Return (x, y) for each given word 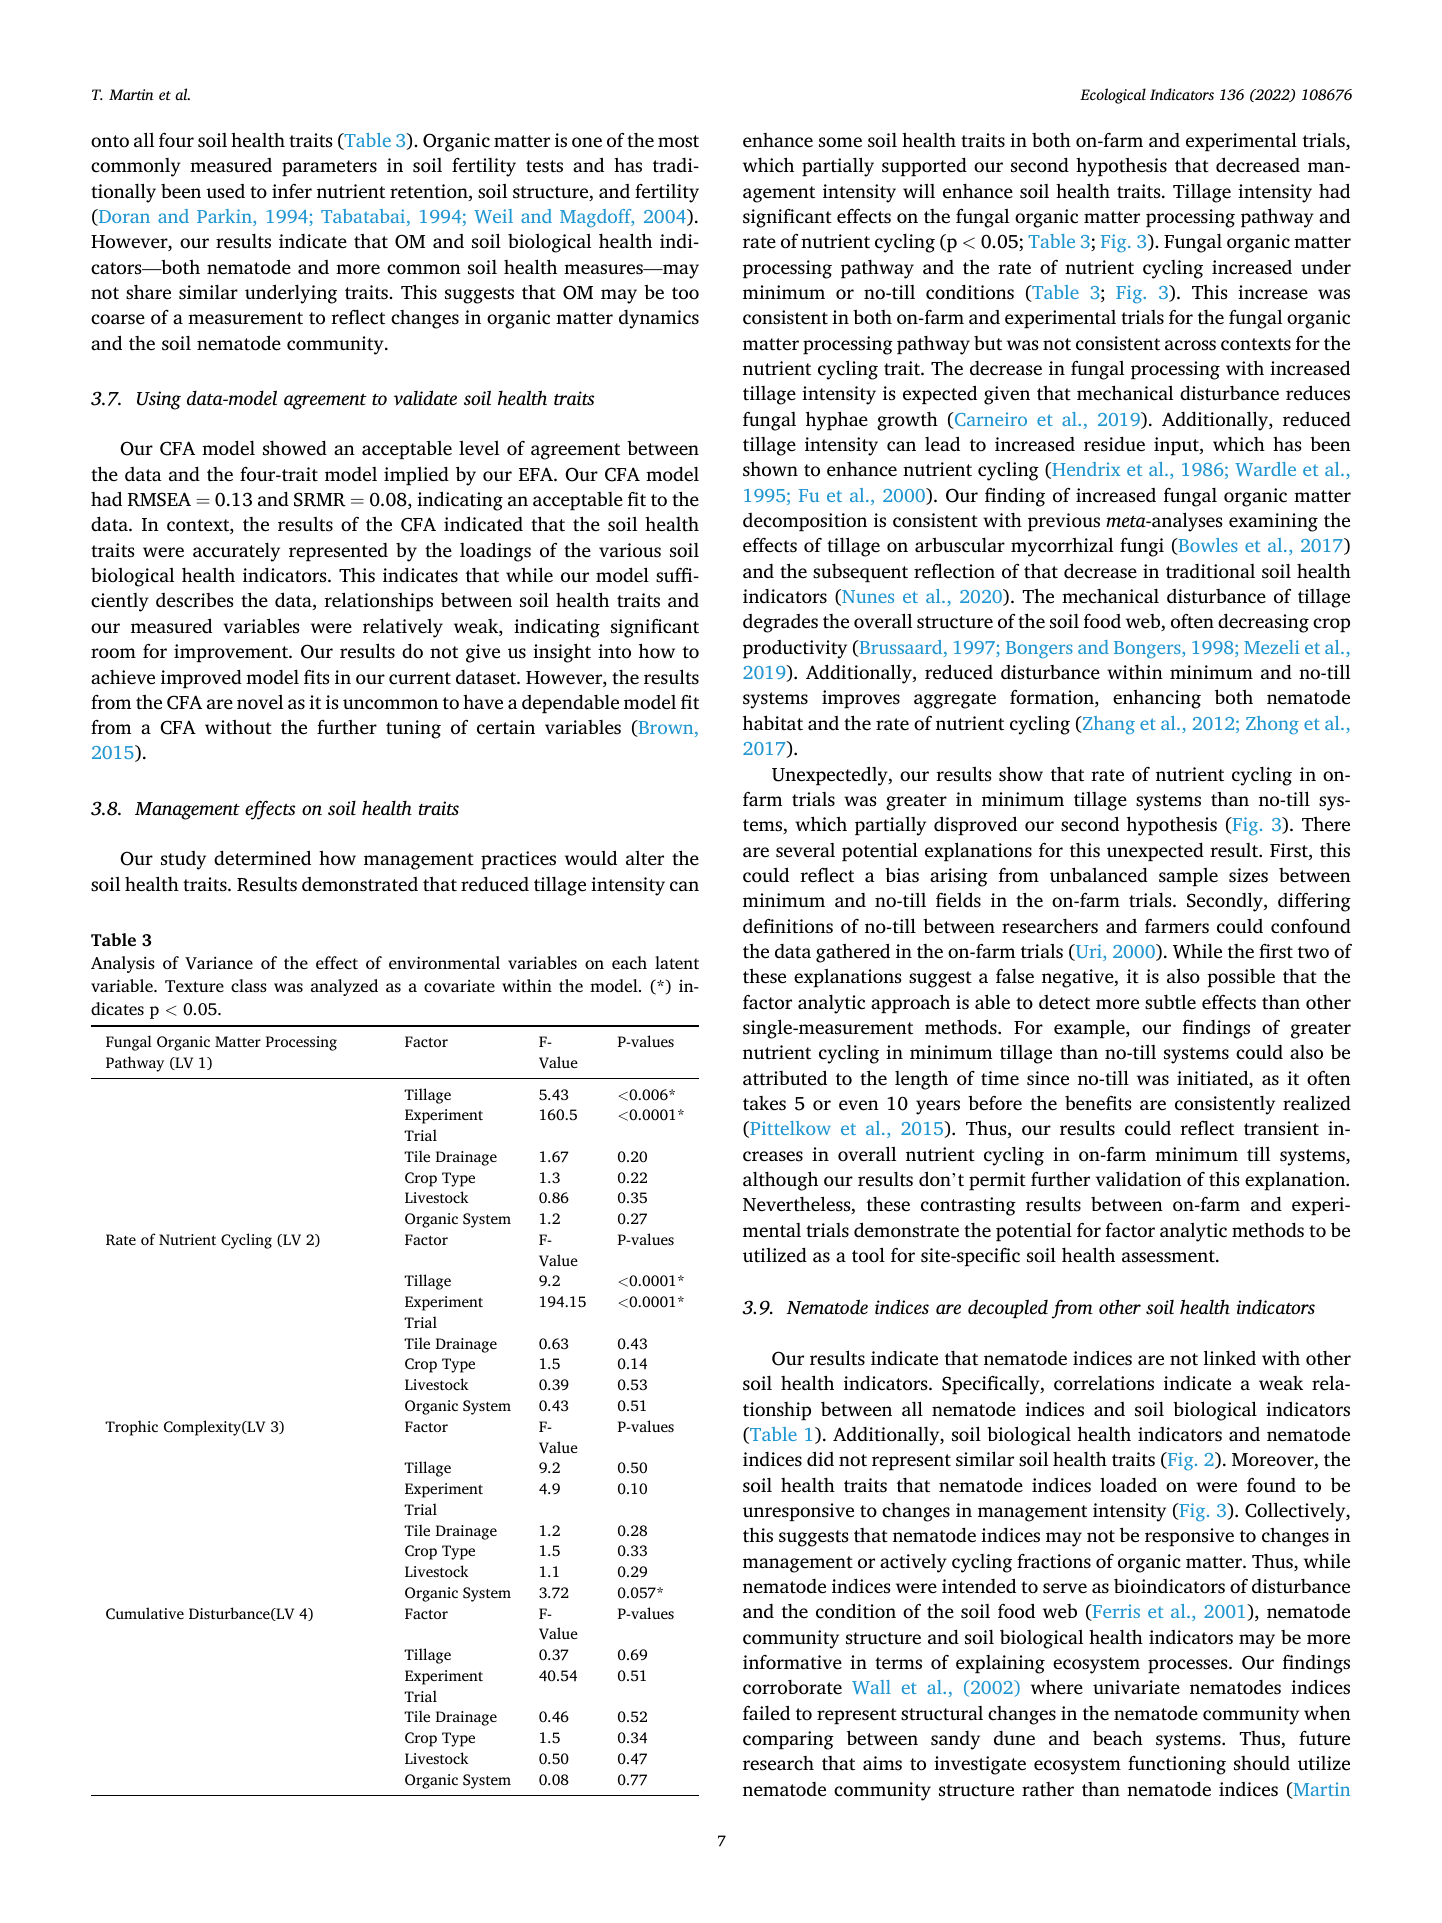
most (678, 141)
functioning (1177, 1765)
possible (1241, 978)
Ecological (1113, 96)
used (225, 191)
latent (677, 962)
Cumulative (145, 1613)
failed (766, 1713)
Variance (219, 963)
